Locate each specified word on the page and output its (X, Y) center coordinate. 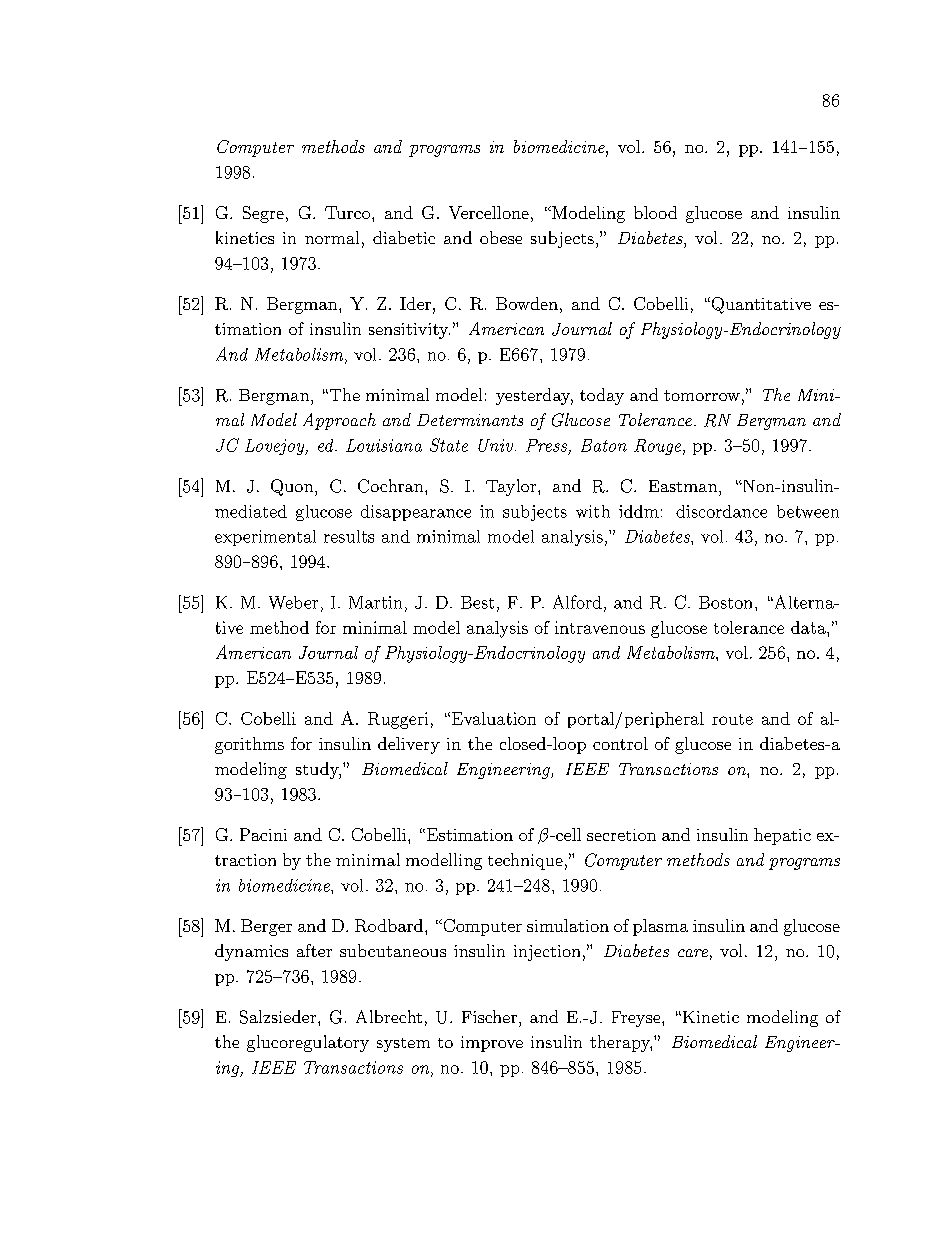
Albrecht (389, 1016)
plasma (660, 927)
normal (332, 237)
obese (501, 237)
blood (655, 212)
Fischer (491, 1016)
